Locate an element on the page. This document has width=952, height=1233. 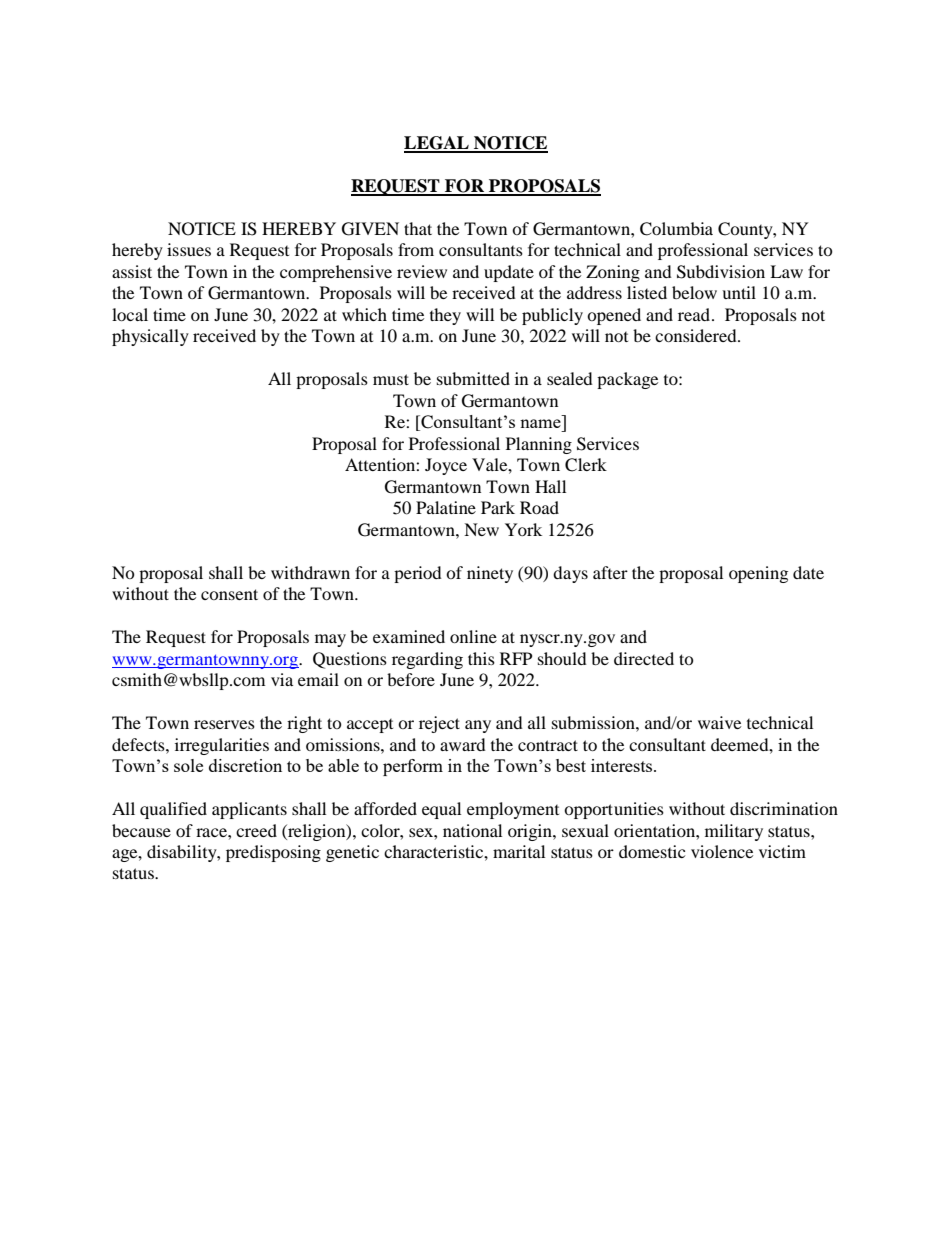
package is located at coordinates (627, 380).
